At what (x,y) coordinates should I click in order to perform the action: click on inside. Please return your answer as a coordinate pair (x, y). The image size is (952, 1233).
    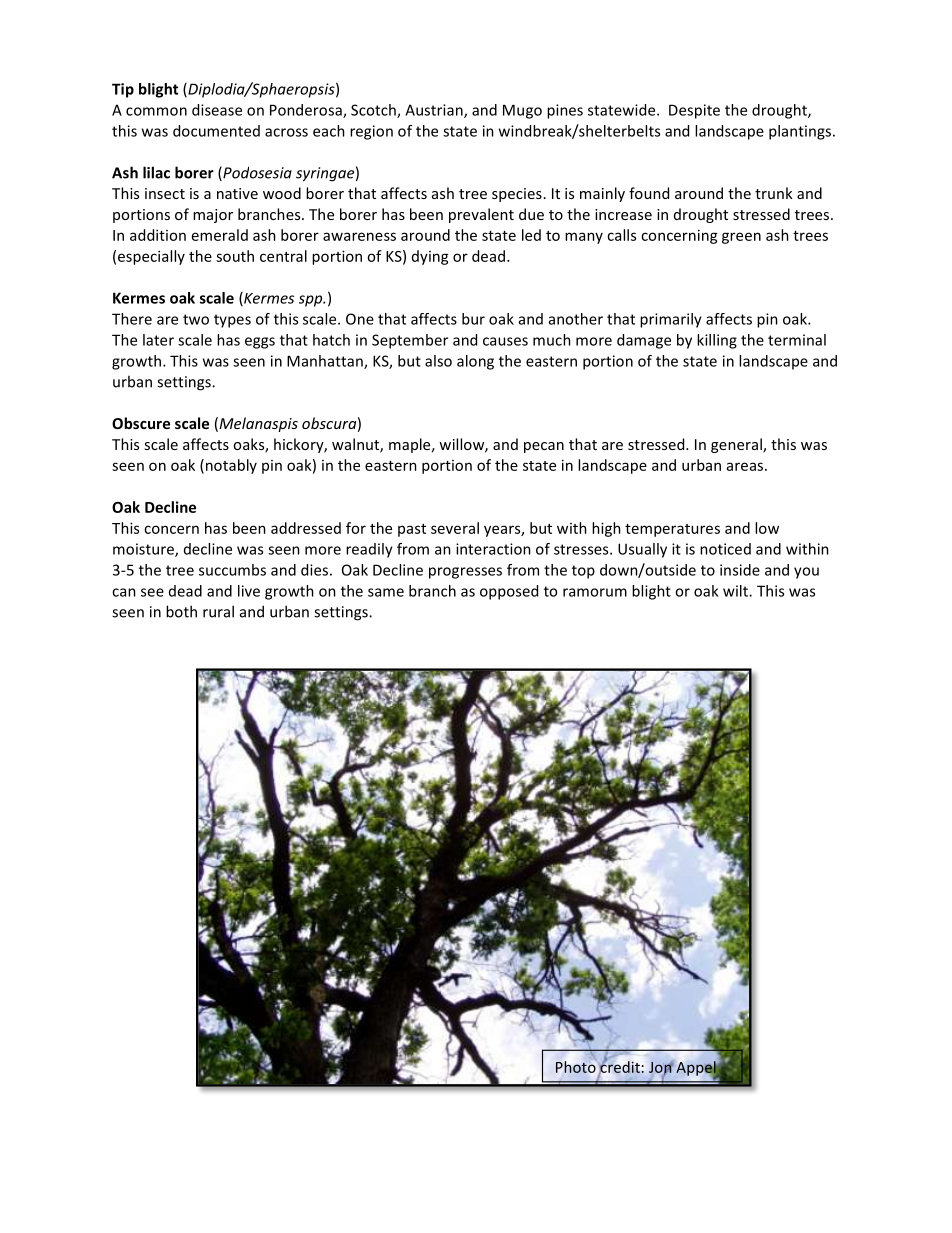
    Looking at the image, I should click on (740, 570).
